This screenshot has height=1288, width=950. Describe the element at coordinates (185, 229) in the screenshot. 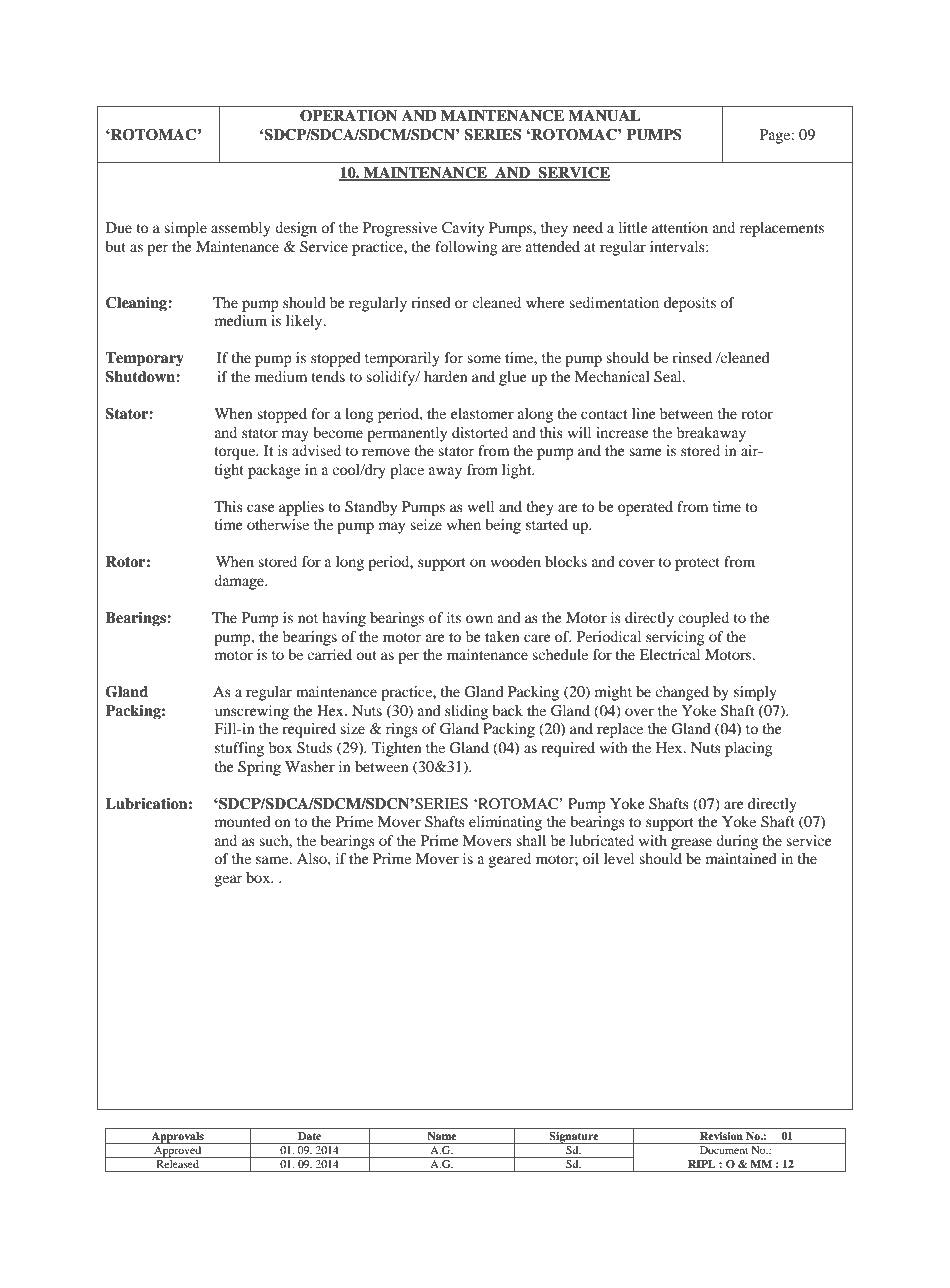

I see `simple` at that location.
